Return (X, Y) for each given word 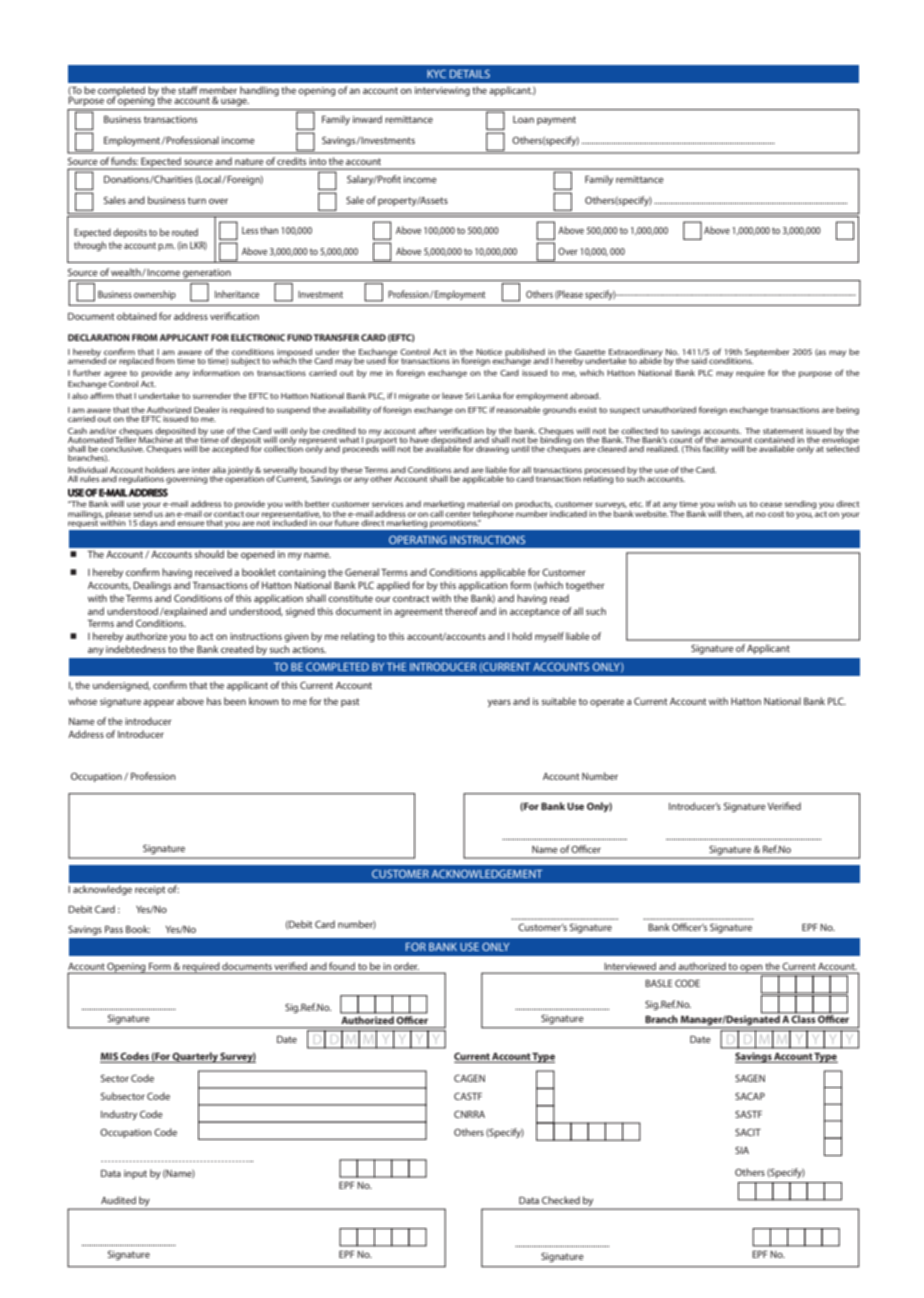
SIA (742, 1150)
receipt (150, 890)
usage (235, 102)
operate (607, 702)
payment (556, 120)
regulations (141, 479)
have (419, 440)
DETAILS (470, 73)
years (499, 703)
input (135, 1174)
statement (783, 431)
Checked (561, 1200)
